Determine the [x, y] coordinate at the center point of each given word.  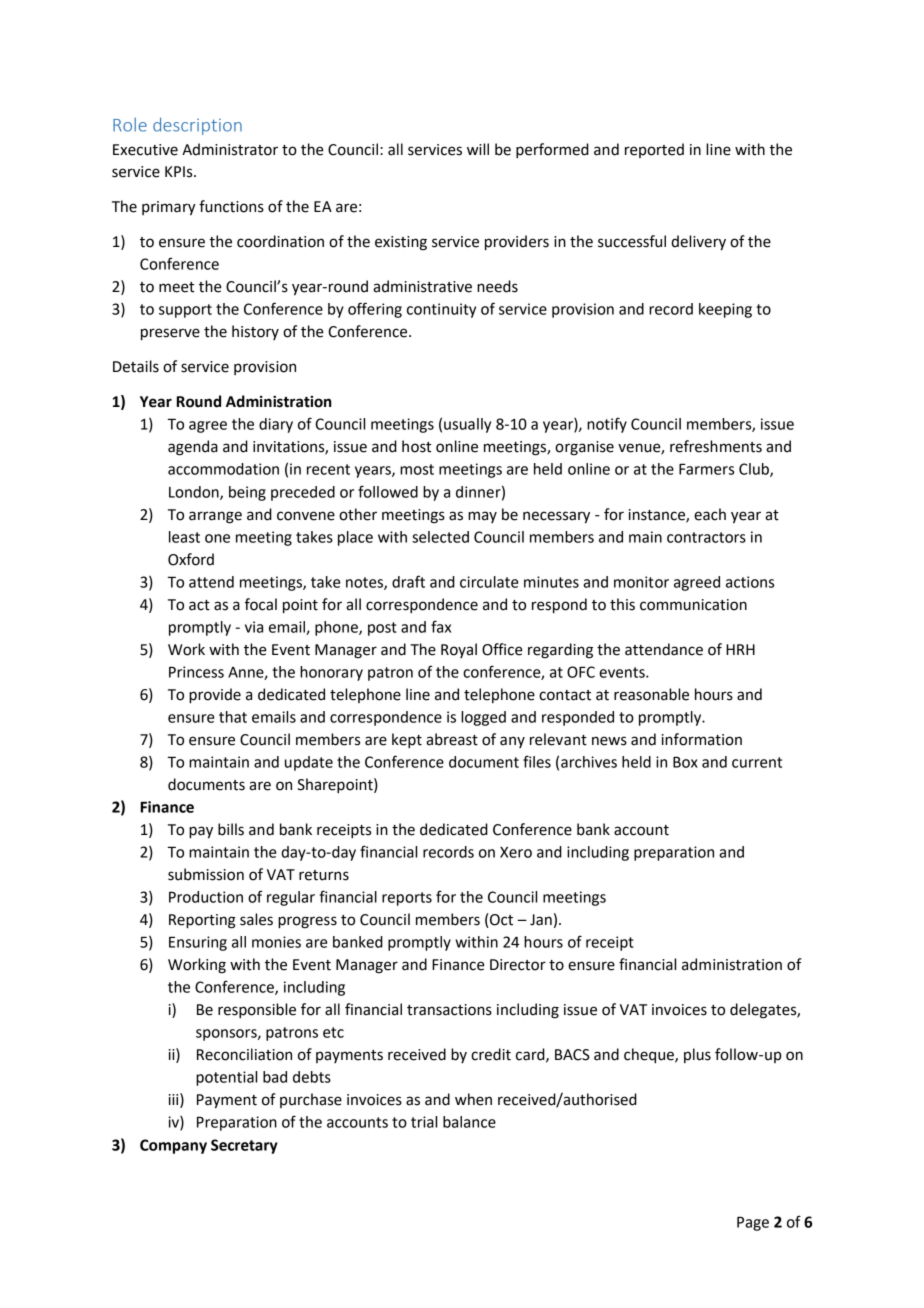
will [478, 149]
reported [654, 150]
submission [206, 874]
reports [407, 899]
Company [173, 1146]
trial [424, 1122]
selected [440, 537]
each [710, 514]
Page [753, 1223]
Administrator [230, 149]
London [195, 493]
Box [685, 762]
